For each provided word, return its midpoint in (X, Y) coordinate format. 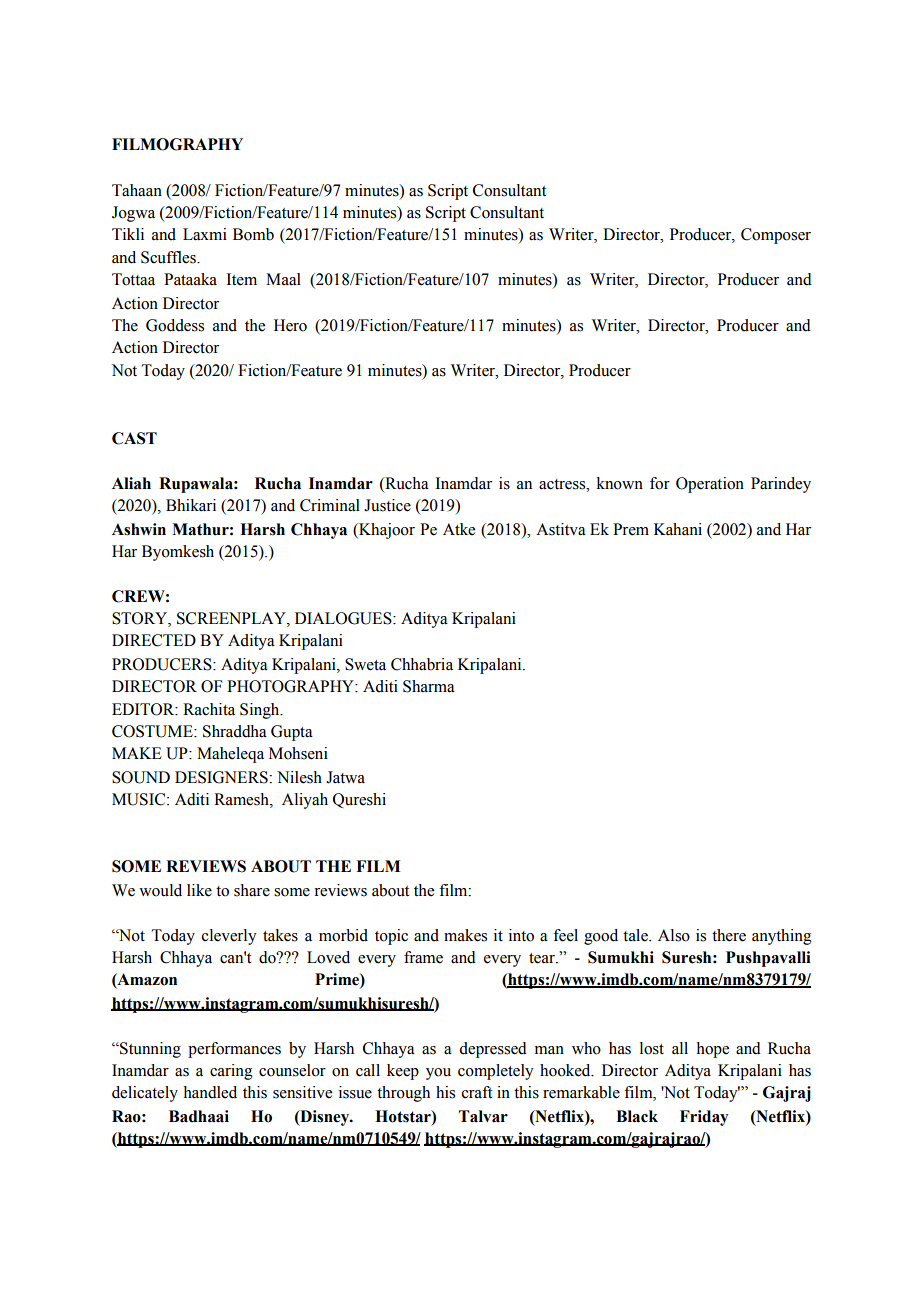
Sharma (429, 686)
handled (210, 1092)
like (199, 890)
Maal (283, 279)
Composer (776, 236)
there (729, 935)
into (521, 935)
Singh (261, 711)
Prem (631, 529)
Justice (387, 505)
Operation (710, 485)
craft (477, 1092)
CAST (134, 438)
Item (241, 279)
